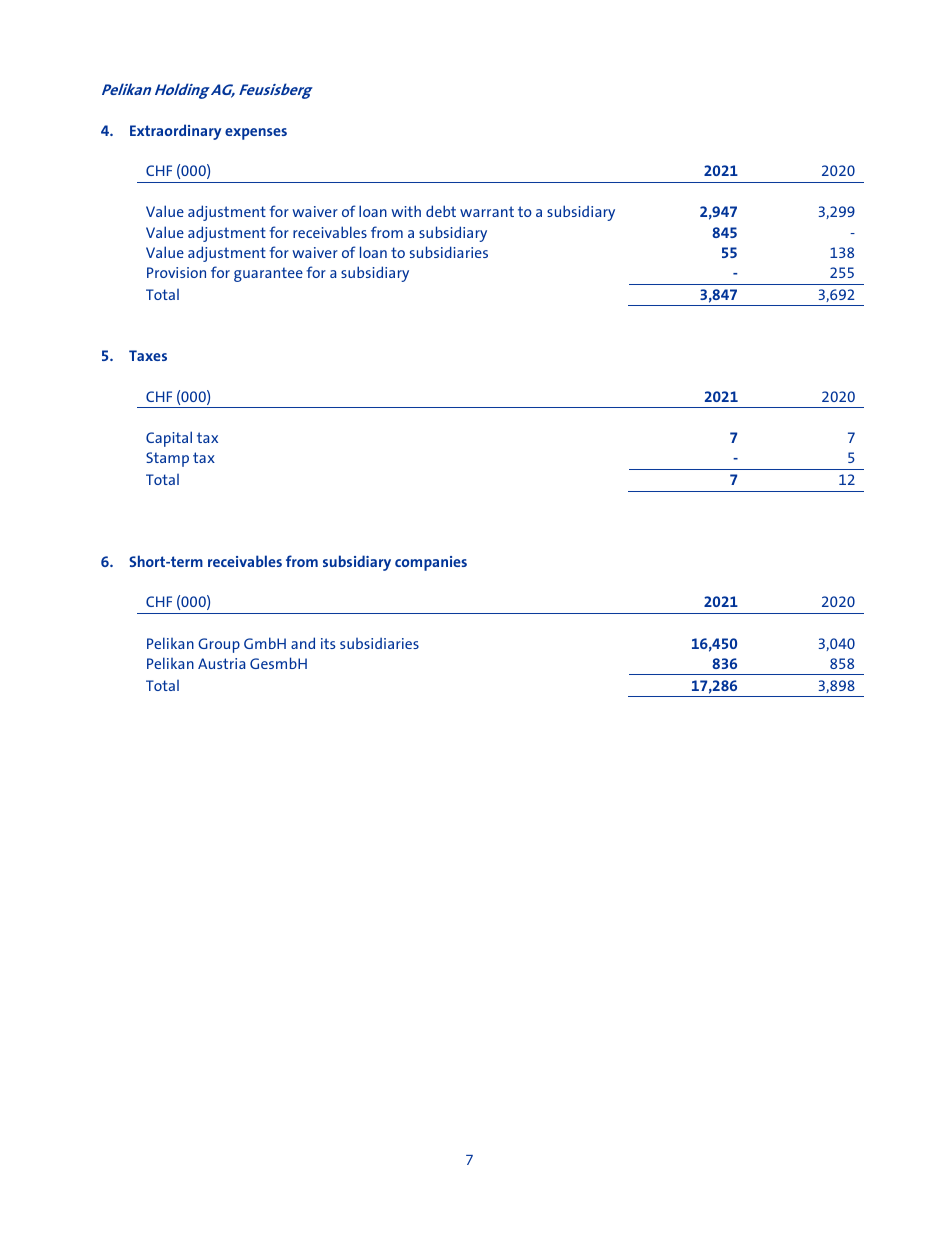 The image size is (952, 1233). What do you see at coordinates (303, 643) in the screenshot?
I see `and` at bounding box center [303, 643].
